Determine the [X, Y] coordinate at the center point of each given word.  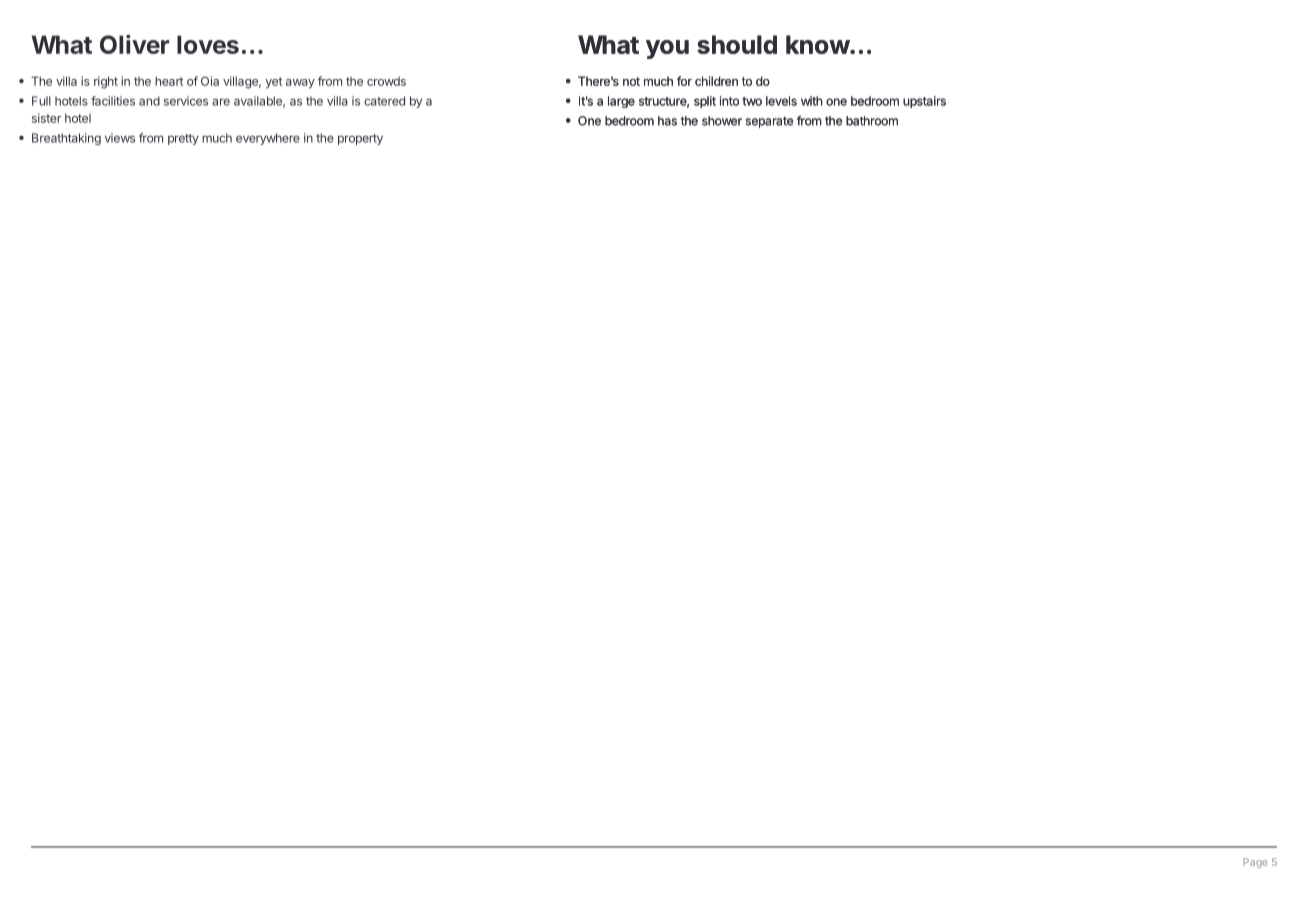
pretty [183, 139]
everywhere [268, 139]
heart [169, 81]
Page [1255, 863]
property [360, 139]
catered [384, 101]
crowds [386, 81]
